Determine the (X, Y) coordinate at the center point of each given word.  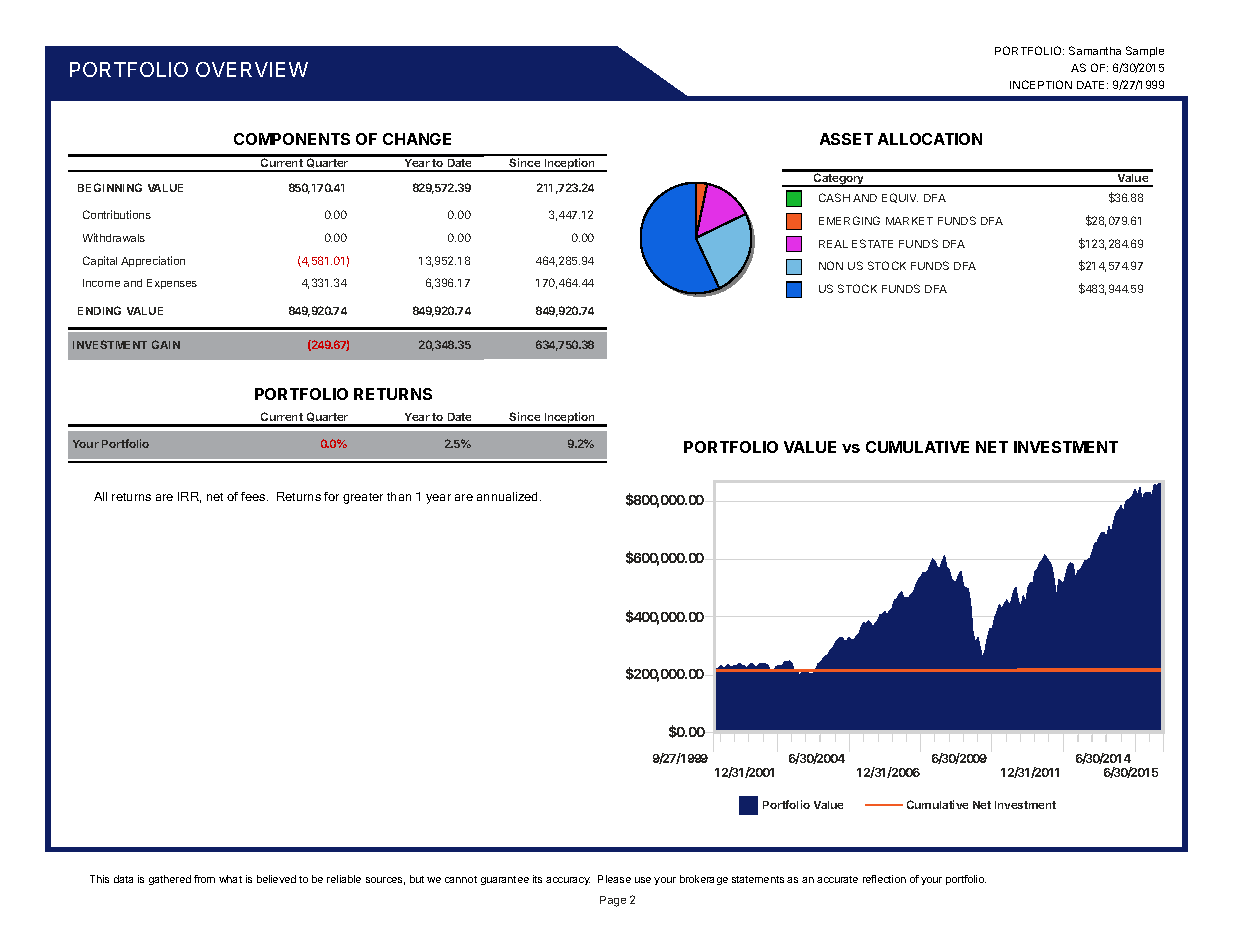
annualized (509, 496)
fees (254, 496)
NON (831, 265)
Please (614, 879)
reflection (884, 879)
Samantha (1095, 50)
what (230, 879)
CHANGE (417, 139)
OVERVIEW (252, 69)
